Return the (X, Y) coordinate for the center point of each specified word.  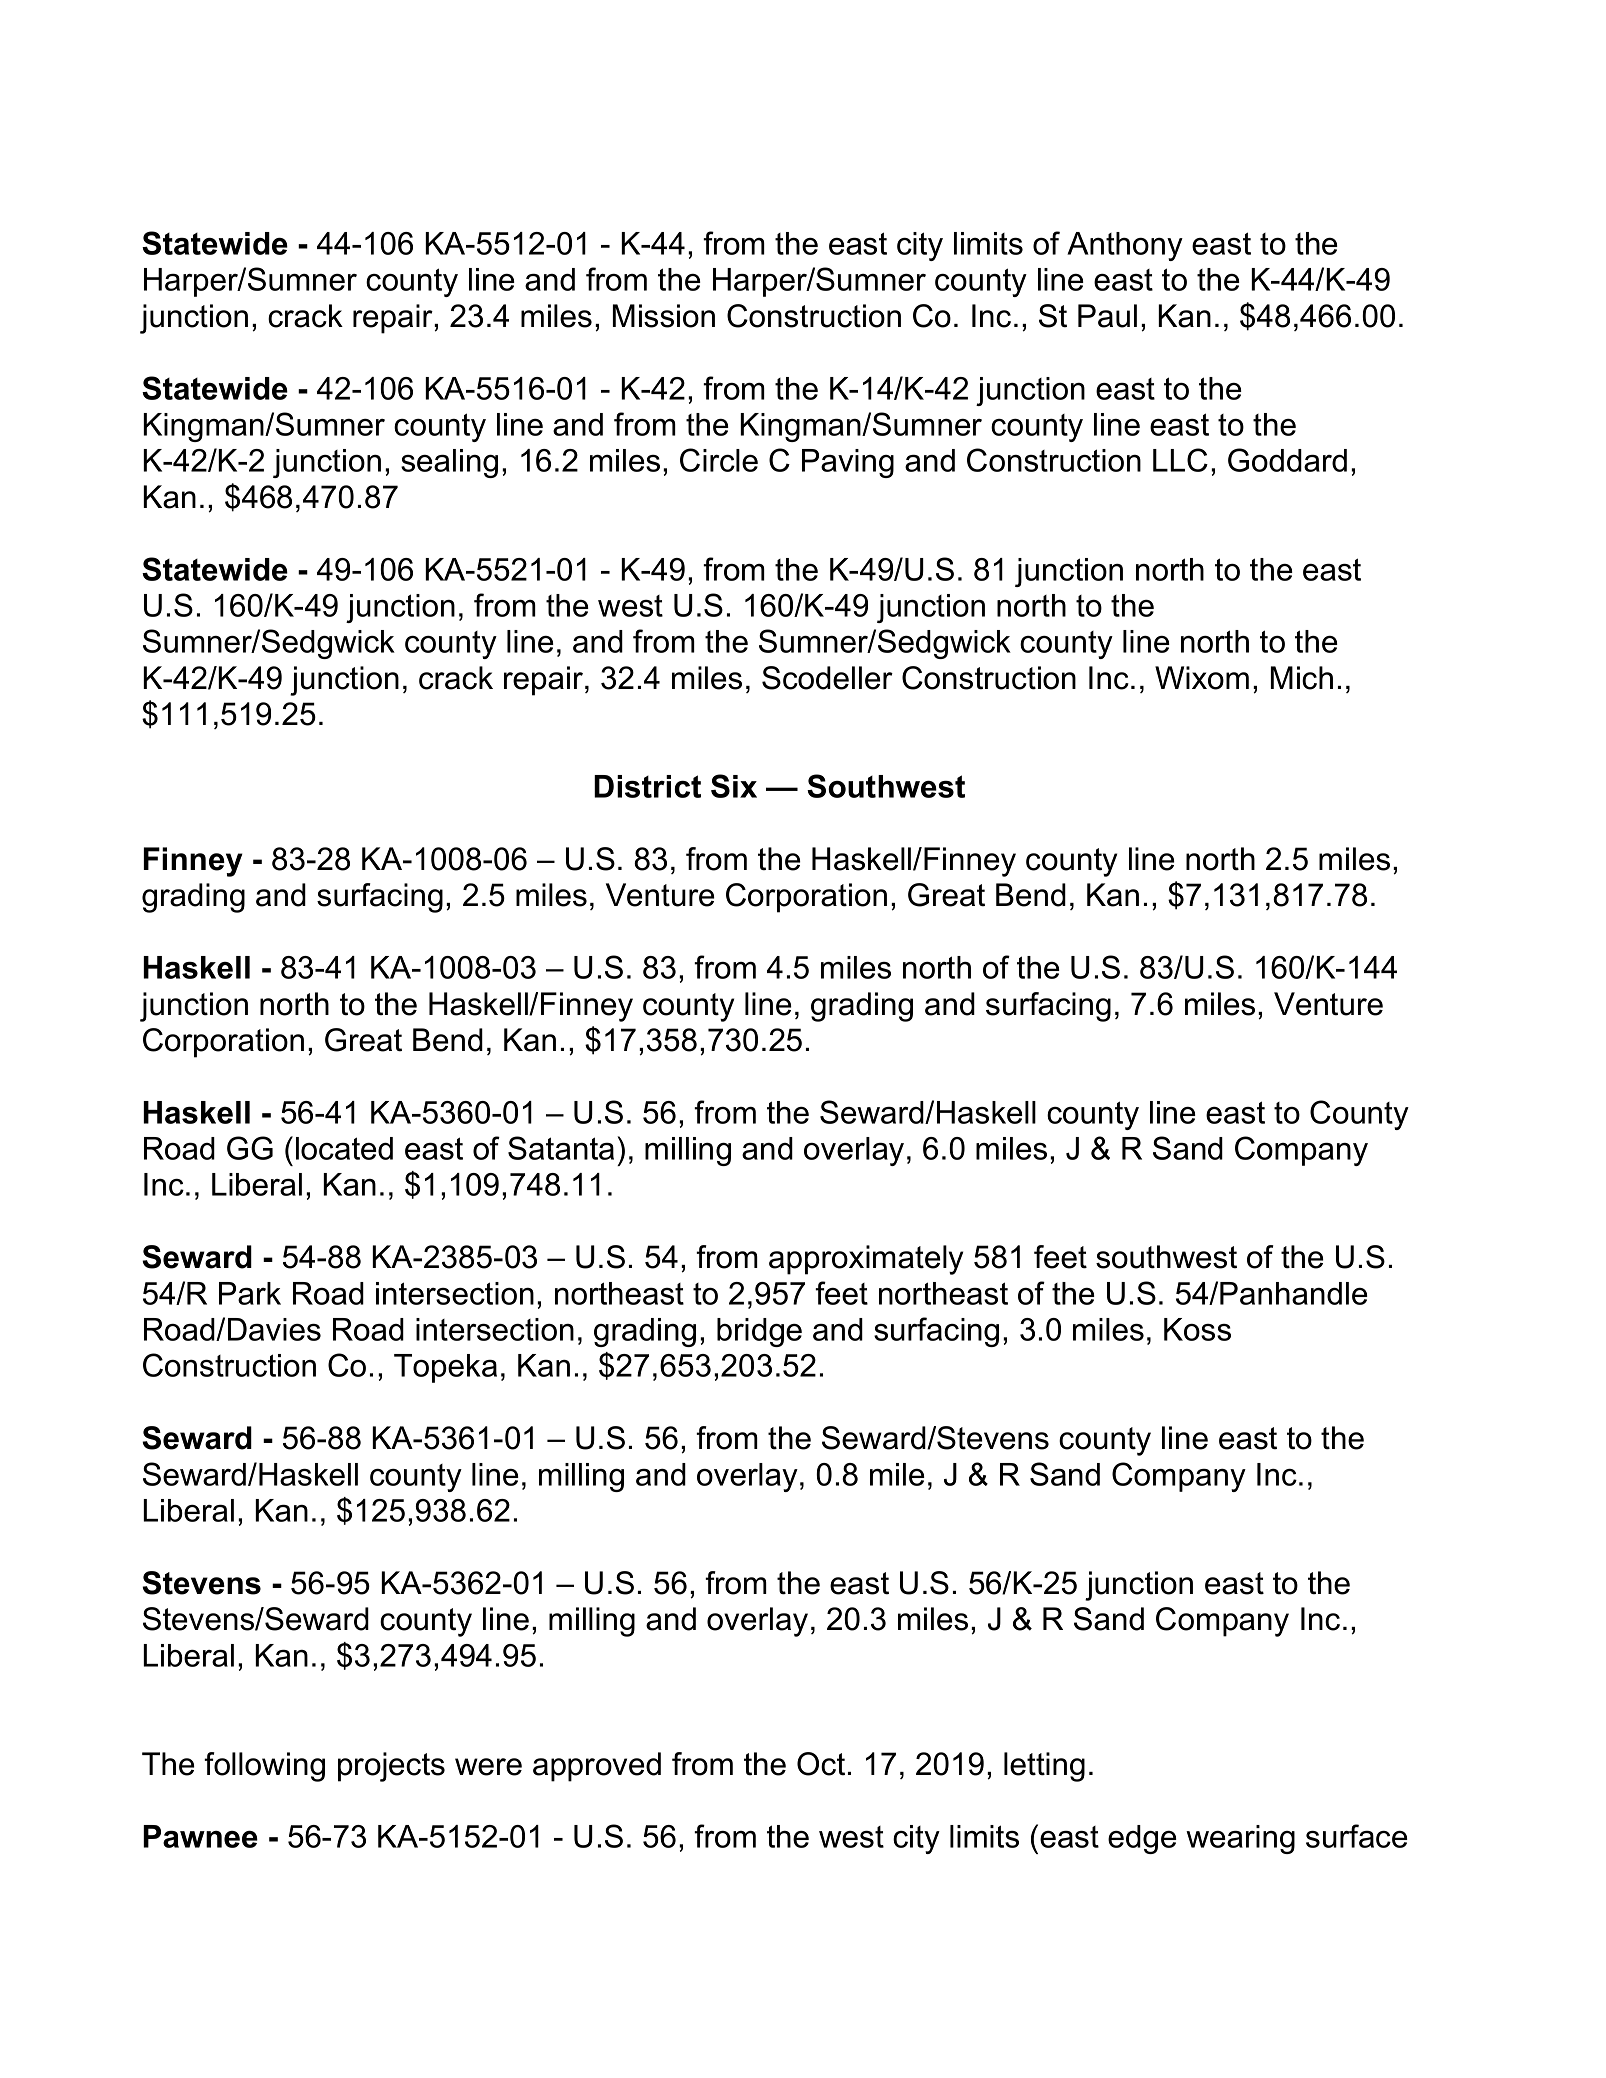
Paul (1107, 316)
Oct (821, 1764)
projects (391, 1767)
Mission (664, 316)
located (344, 1148)
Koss (1197, 1329)
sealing (449, 463)
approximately (866, 1260)
